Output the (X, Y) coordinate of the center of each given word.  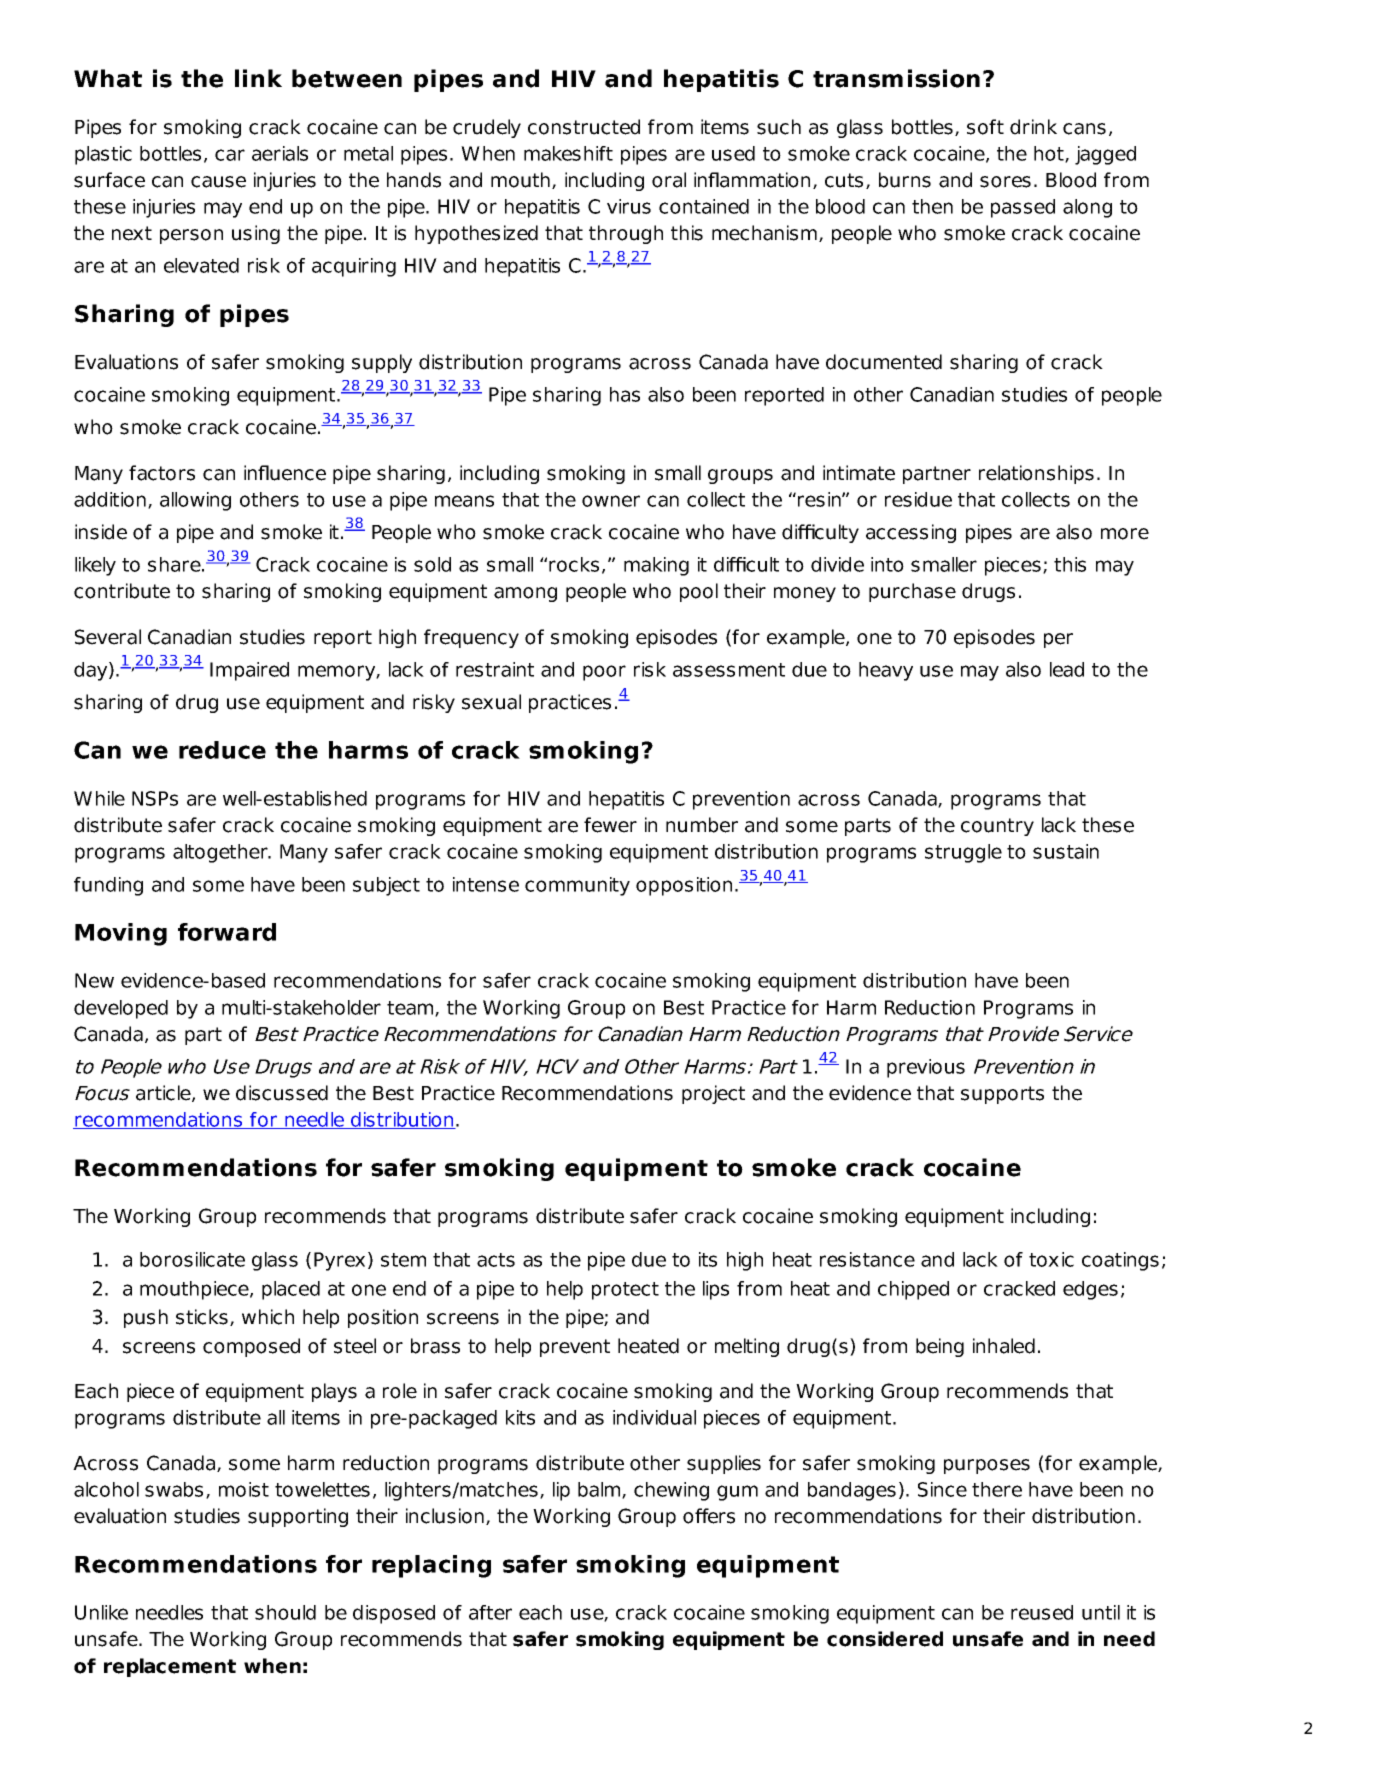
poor (604, 673)
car (230, 155)
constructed (584, 127)
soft (985, 127)
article (164, 1093)
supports (1002, 1095)
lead (1067, 669)
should (285, 1612)
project (713, 1094)
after (490, 1612)
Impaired (249, 671)
